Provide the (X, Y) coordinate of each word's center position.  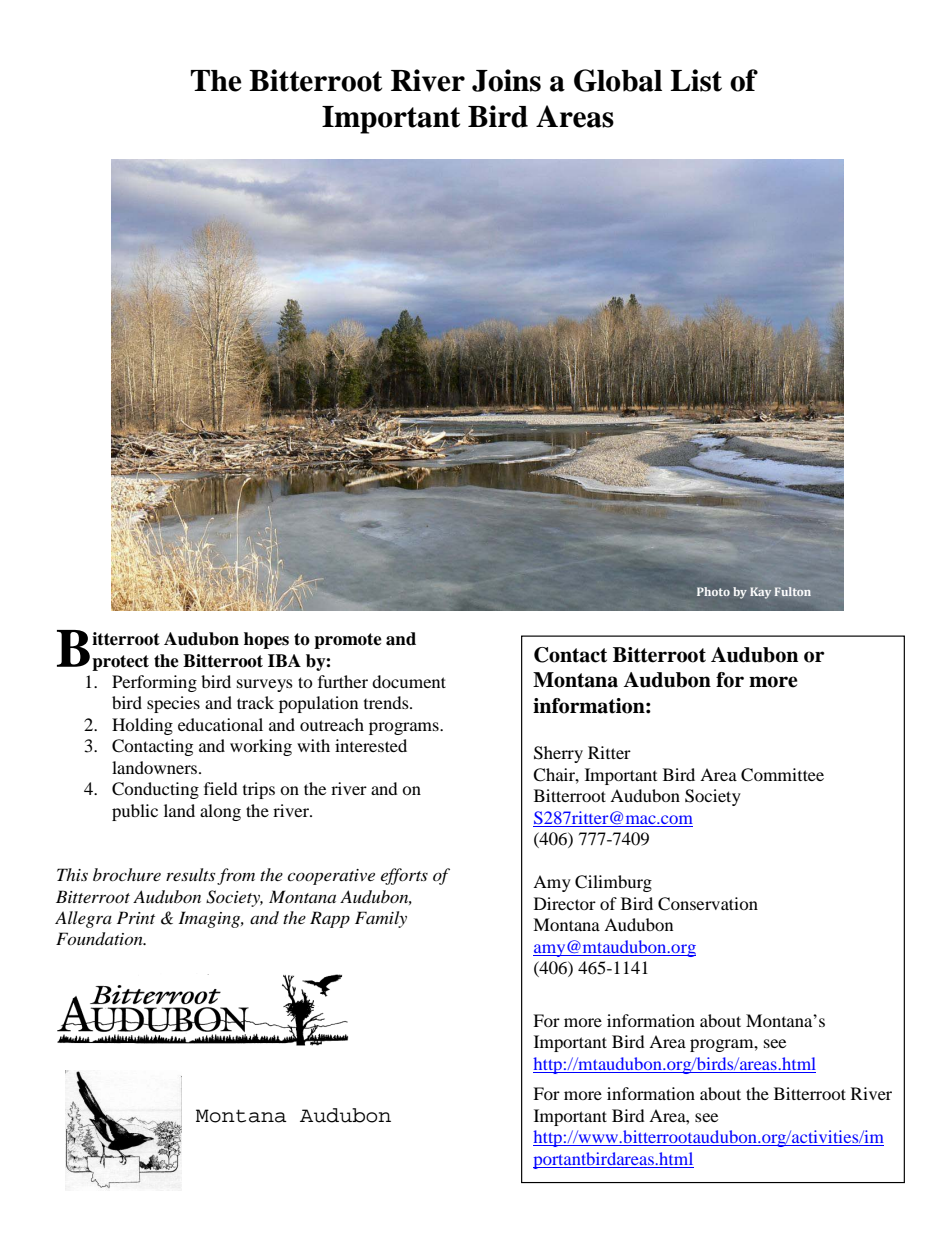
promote (348, 641)
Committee (782, 775)
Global (618, 80)
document (409, 681)
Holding (142, 726)
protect (120, 663)
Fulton (793, 591)
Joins (506, 80)
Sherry (558, 754)
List (696, 80)
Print (136, 917)
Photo (713, 591)
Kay (760, 593)
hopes (266, 640)
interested (371, 745)
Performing (154, 683)
